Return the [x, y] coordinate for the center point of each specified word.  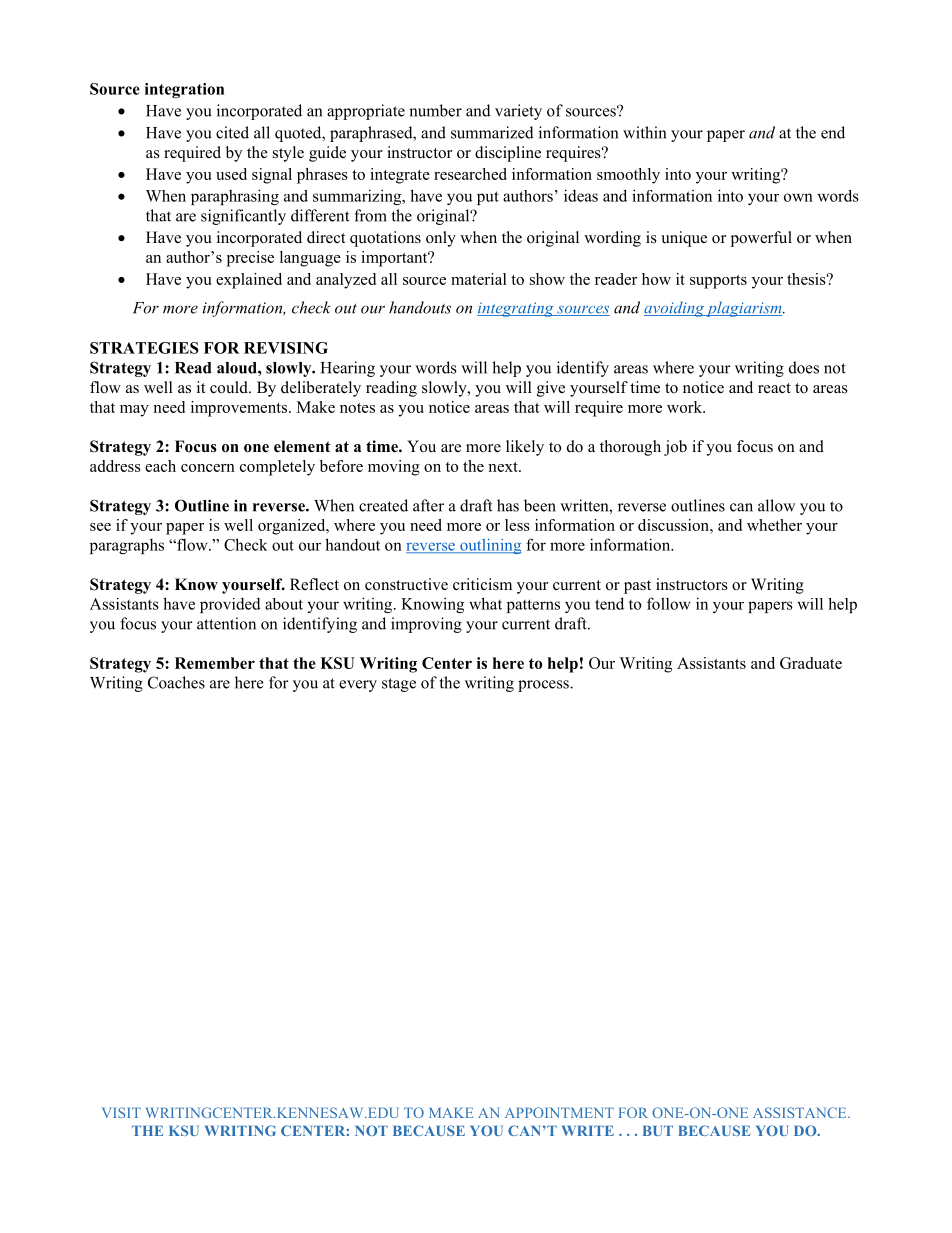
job [675, 448]
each [160, 466]
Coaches [176, 682]
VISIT [121, 1112]
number [435, 110]
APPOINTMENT [559, 1112]
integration [184, 90]
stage [399, 685]
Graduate [811, 663]
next [504, 467]
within [644, 132]
